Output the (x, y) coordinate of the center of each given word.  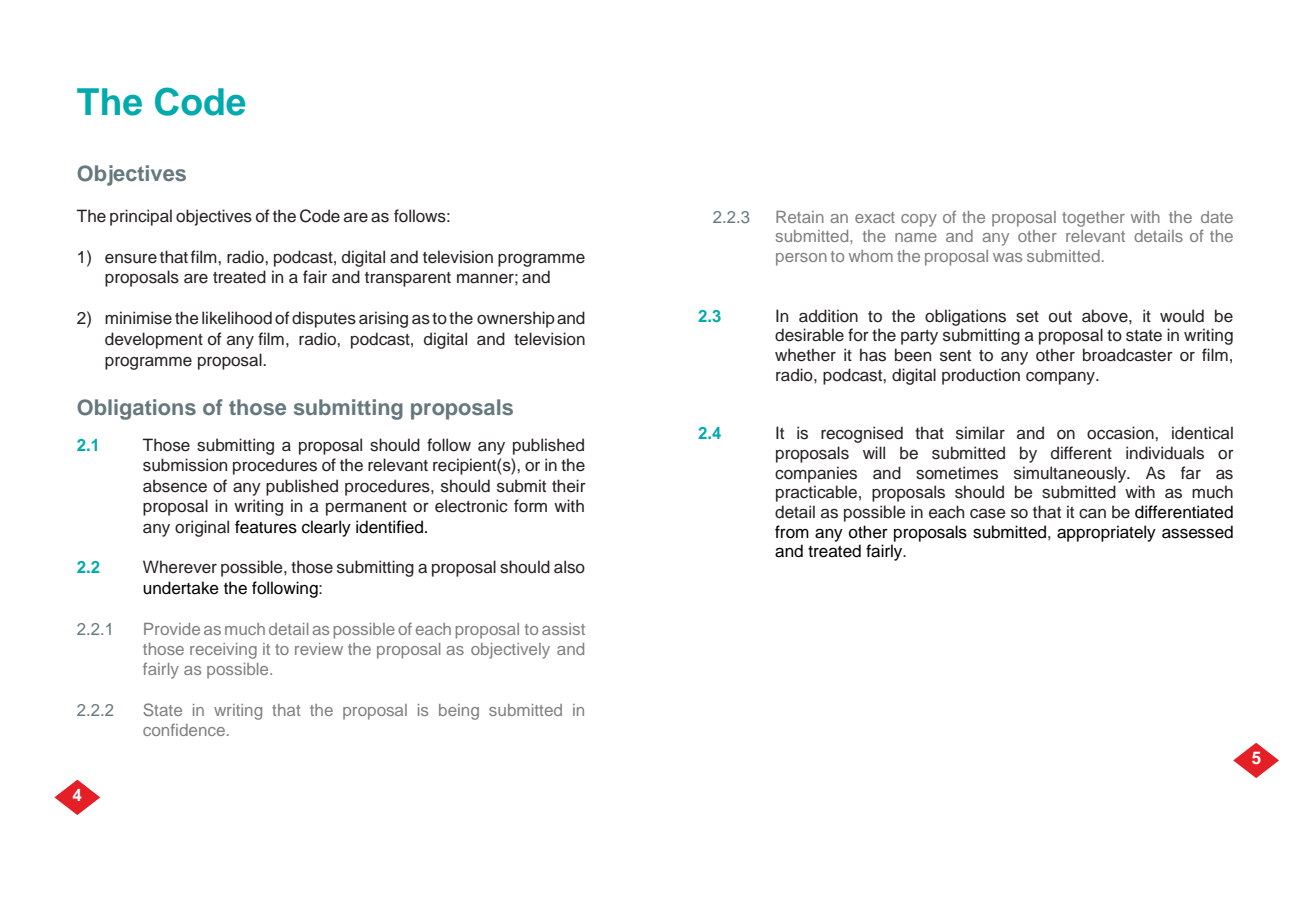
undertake (181, 588)
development (154, 340)
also (569, 567)
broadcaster (1128, 355)
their (569, 486)
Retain (800, 217)
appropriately (1106, 533)
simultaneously (1071, 474)
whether (805, 355)
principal (141, 217)
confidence (184, 729)
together (1093, 219)
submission (185, 465)
